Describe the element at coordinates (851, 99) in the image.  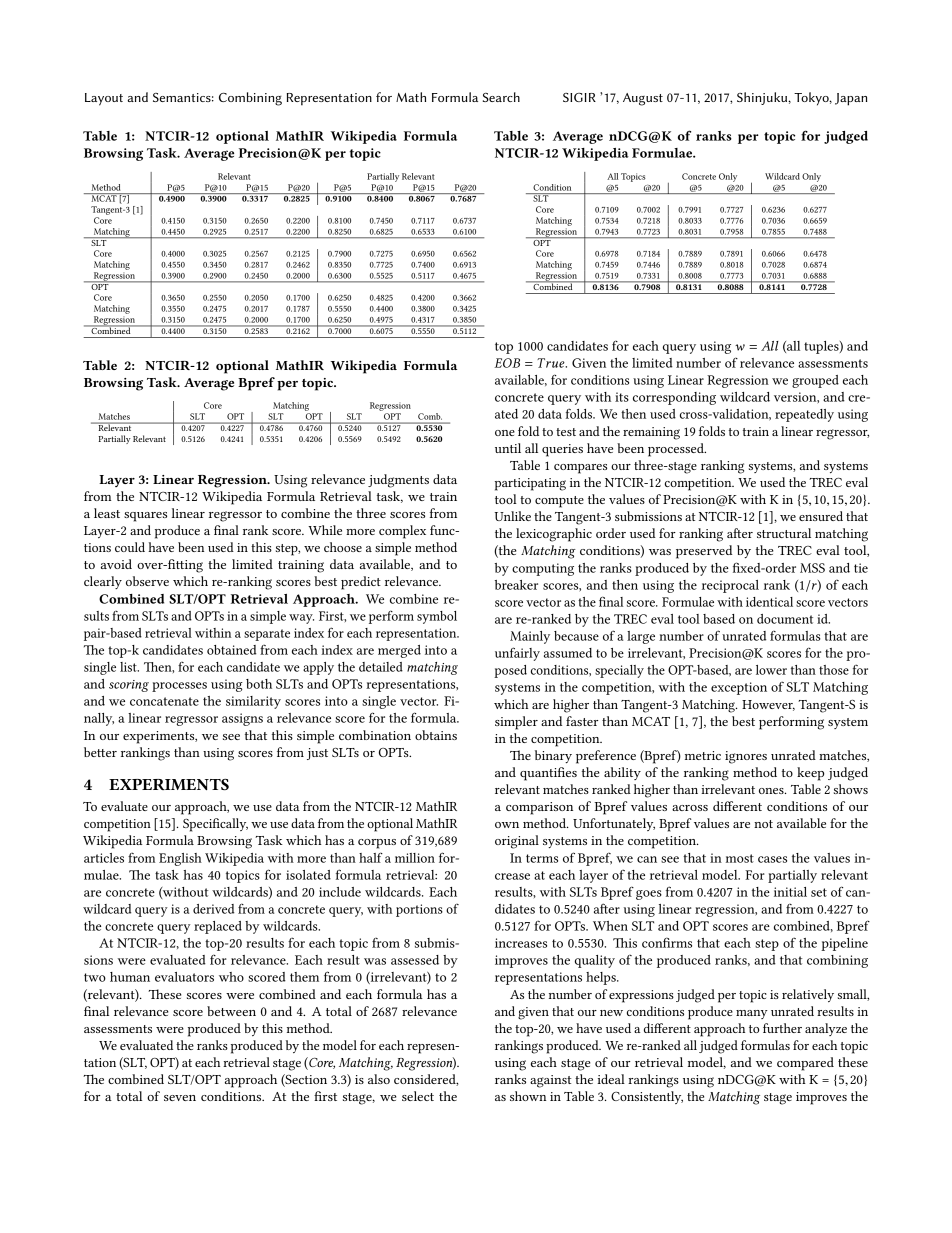
I see `Japan` at that location.
